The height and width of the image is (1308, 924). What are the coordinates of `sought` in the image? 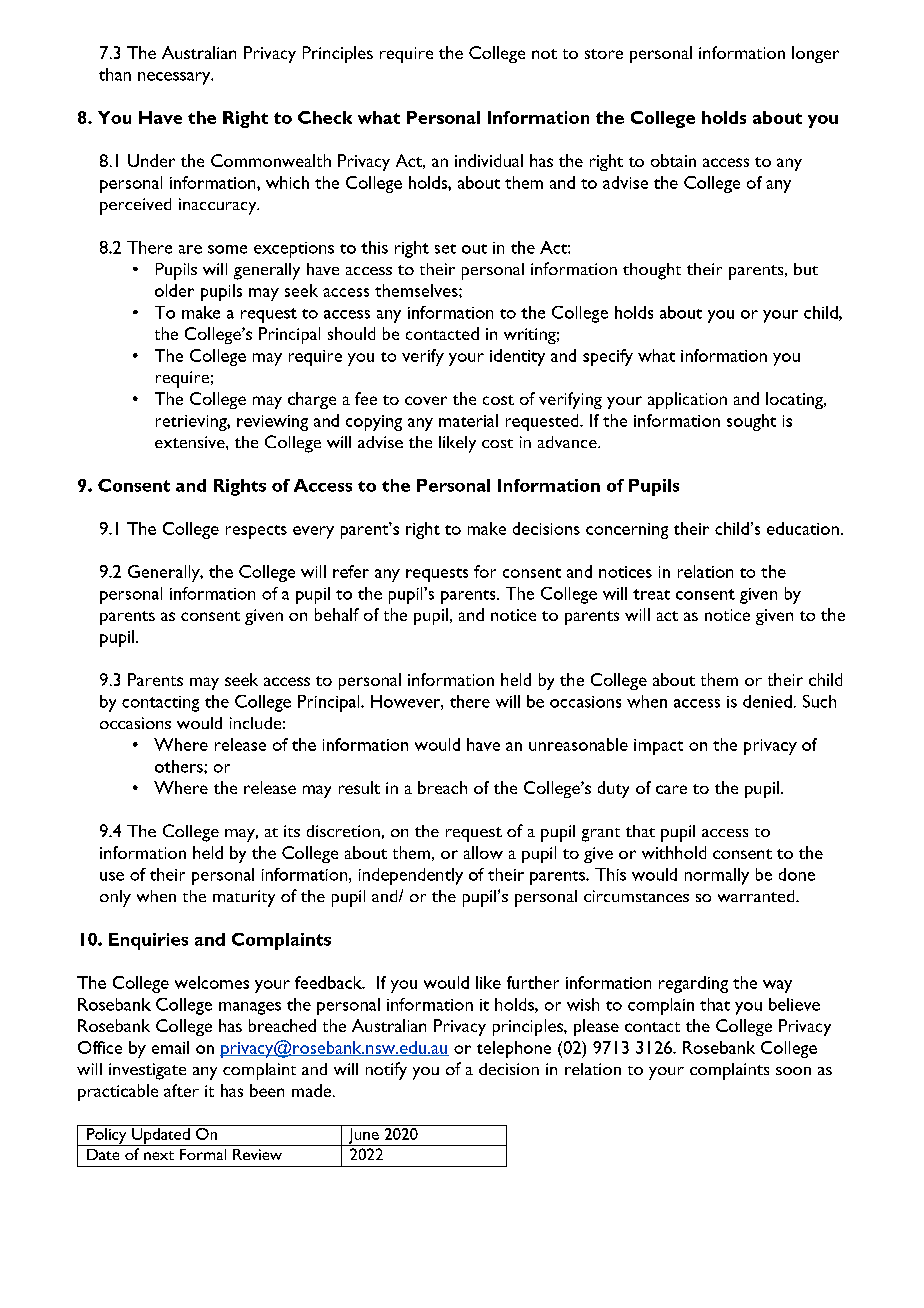 It's located at (751, 422).
